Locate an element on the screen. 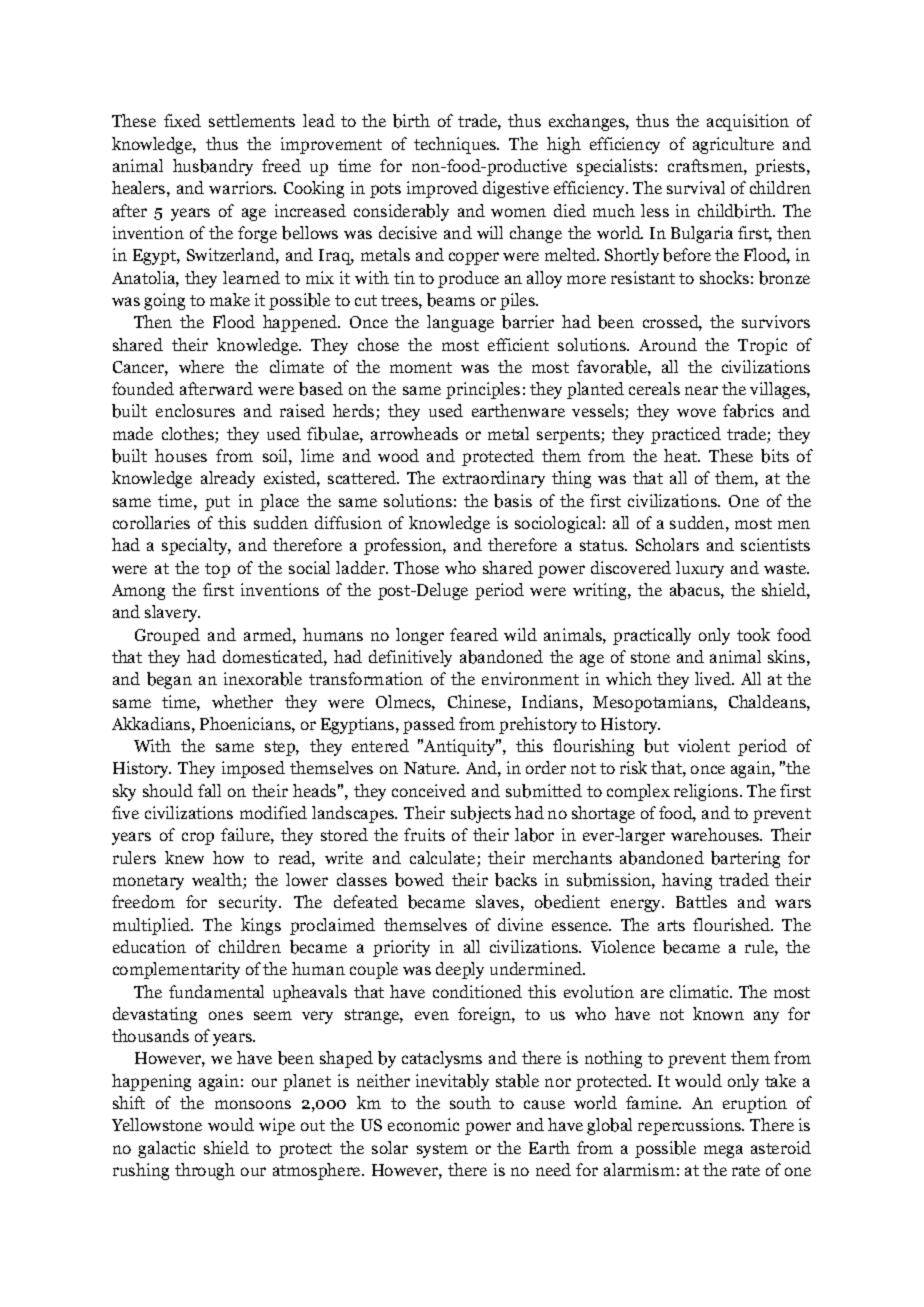 This screenshot has width=924, height=1307. galactic is located at coordinates (166, 1149).
